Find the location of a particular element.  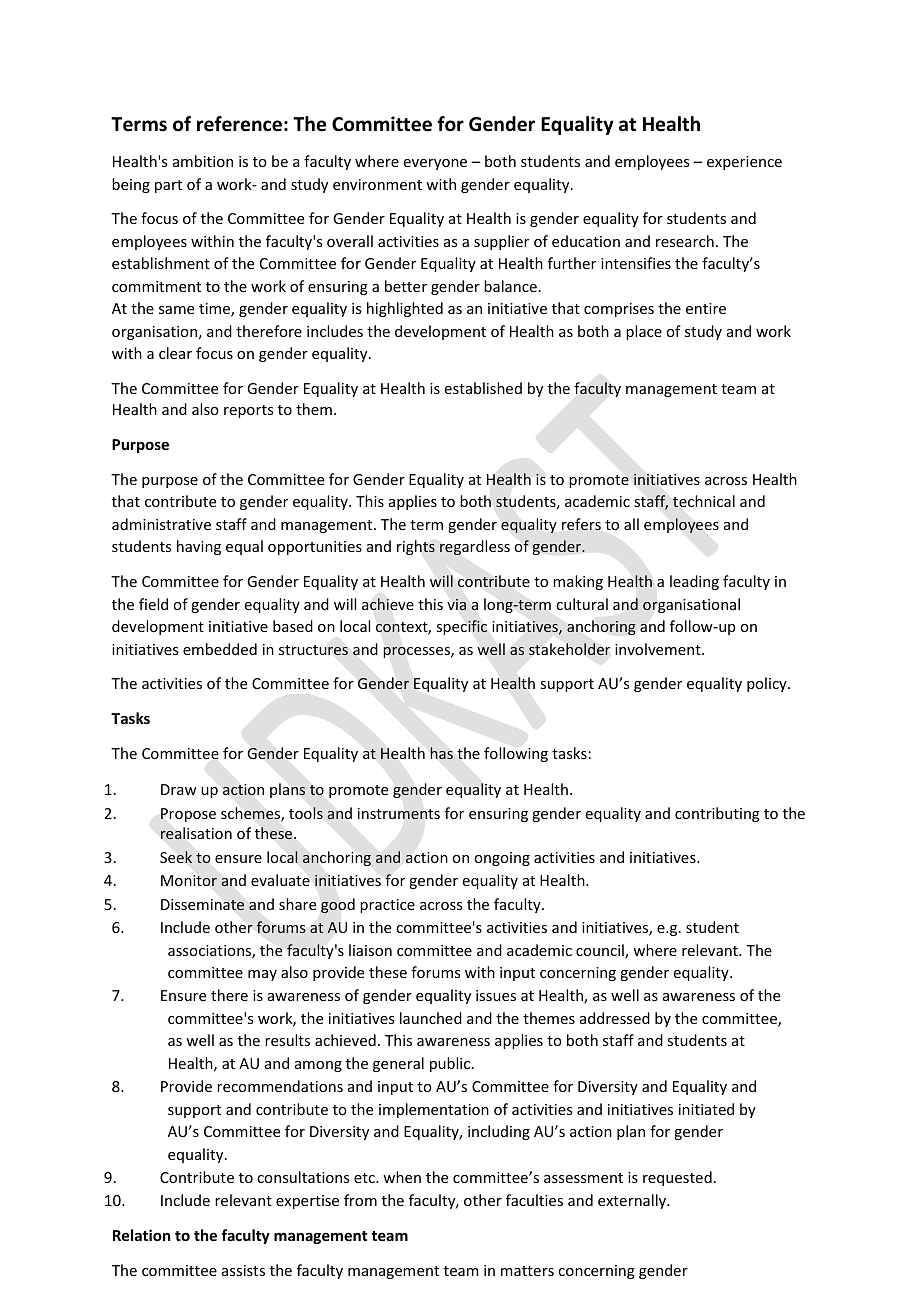

assists is located at coordinates (243, 1270).
